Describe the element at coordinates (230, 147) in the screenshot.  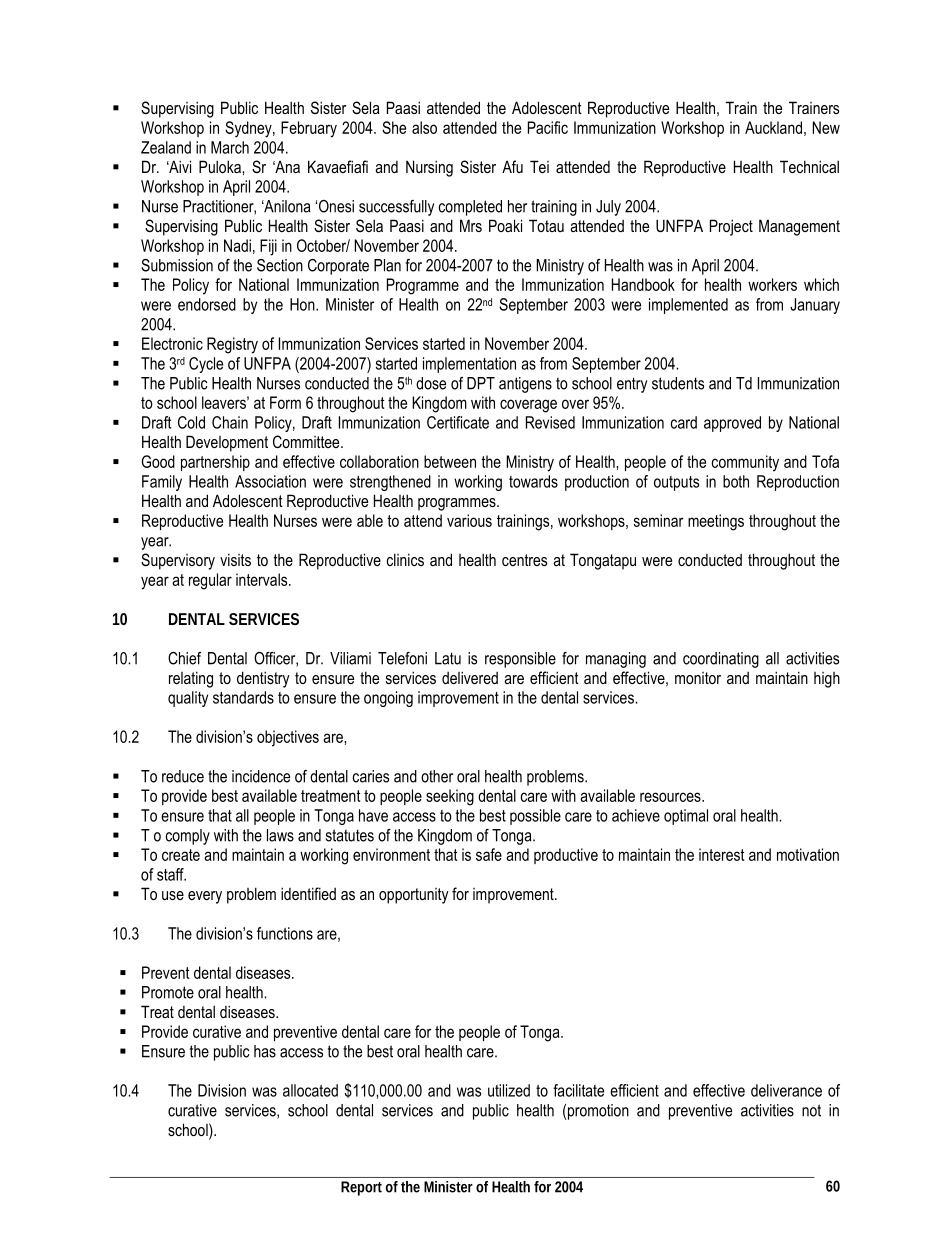
I see `March` at that location.
